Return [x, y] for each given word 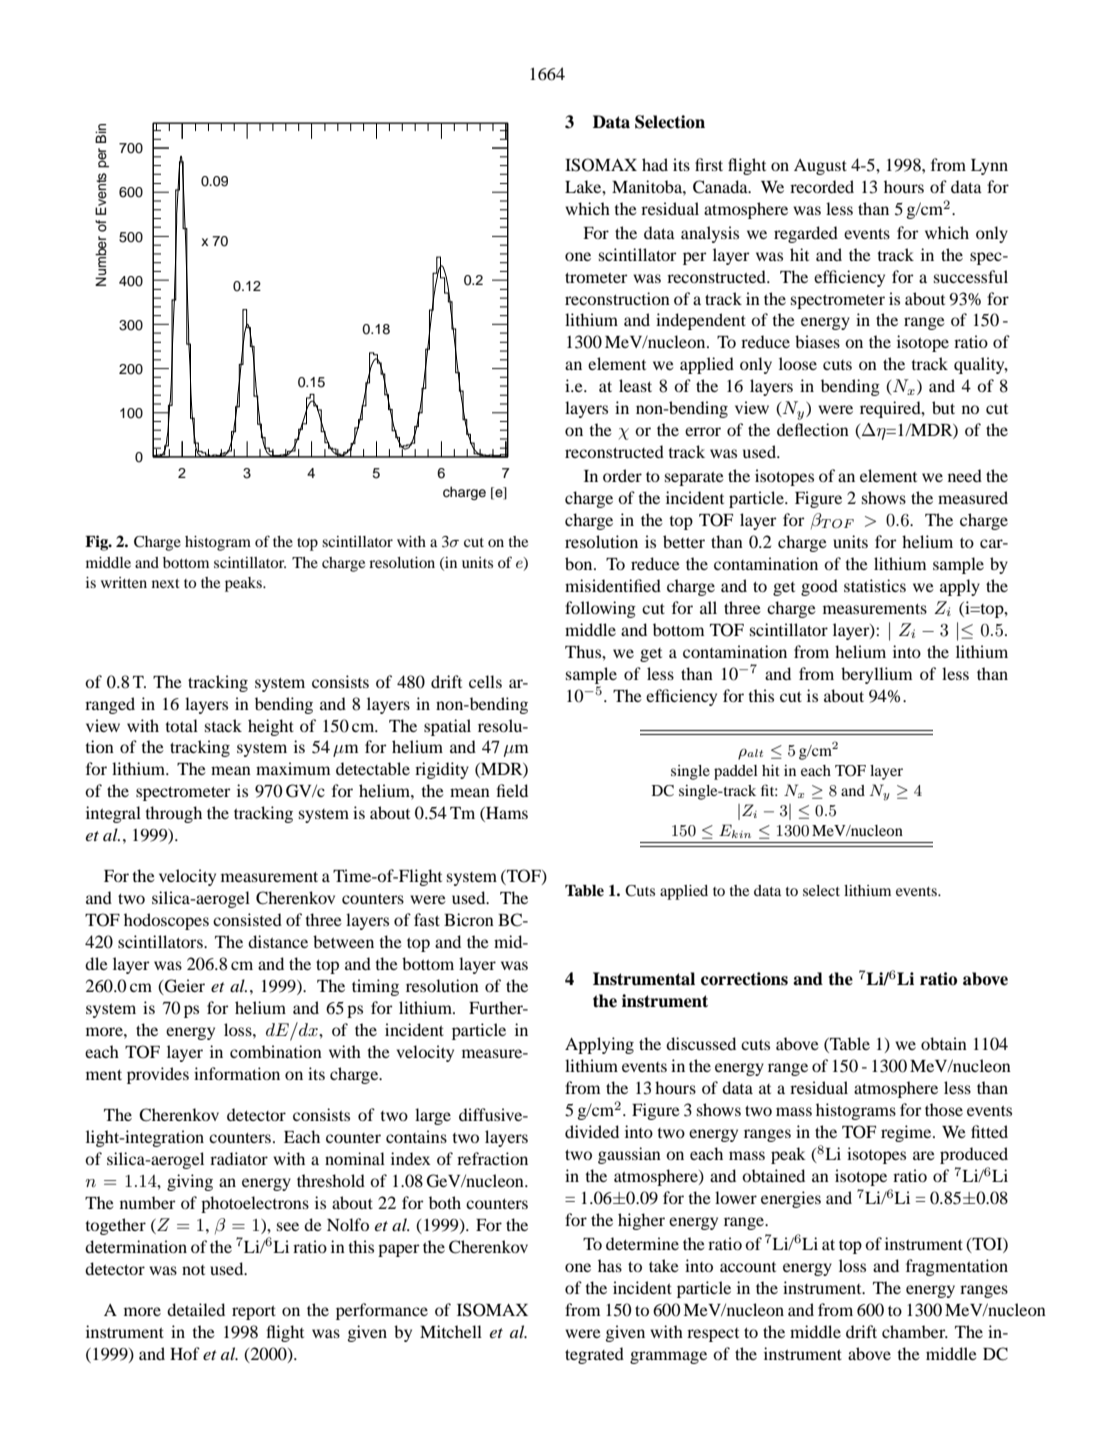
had [655, 164]
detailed [196, 1309]
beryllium [877, 675]
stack [223, 725]
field [512, 790]
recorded [822, 186]
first [709, 164]
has [610, 1265]
